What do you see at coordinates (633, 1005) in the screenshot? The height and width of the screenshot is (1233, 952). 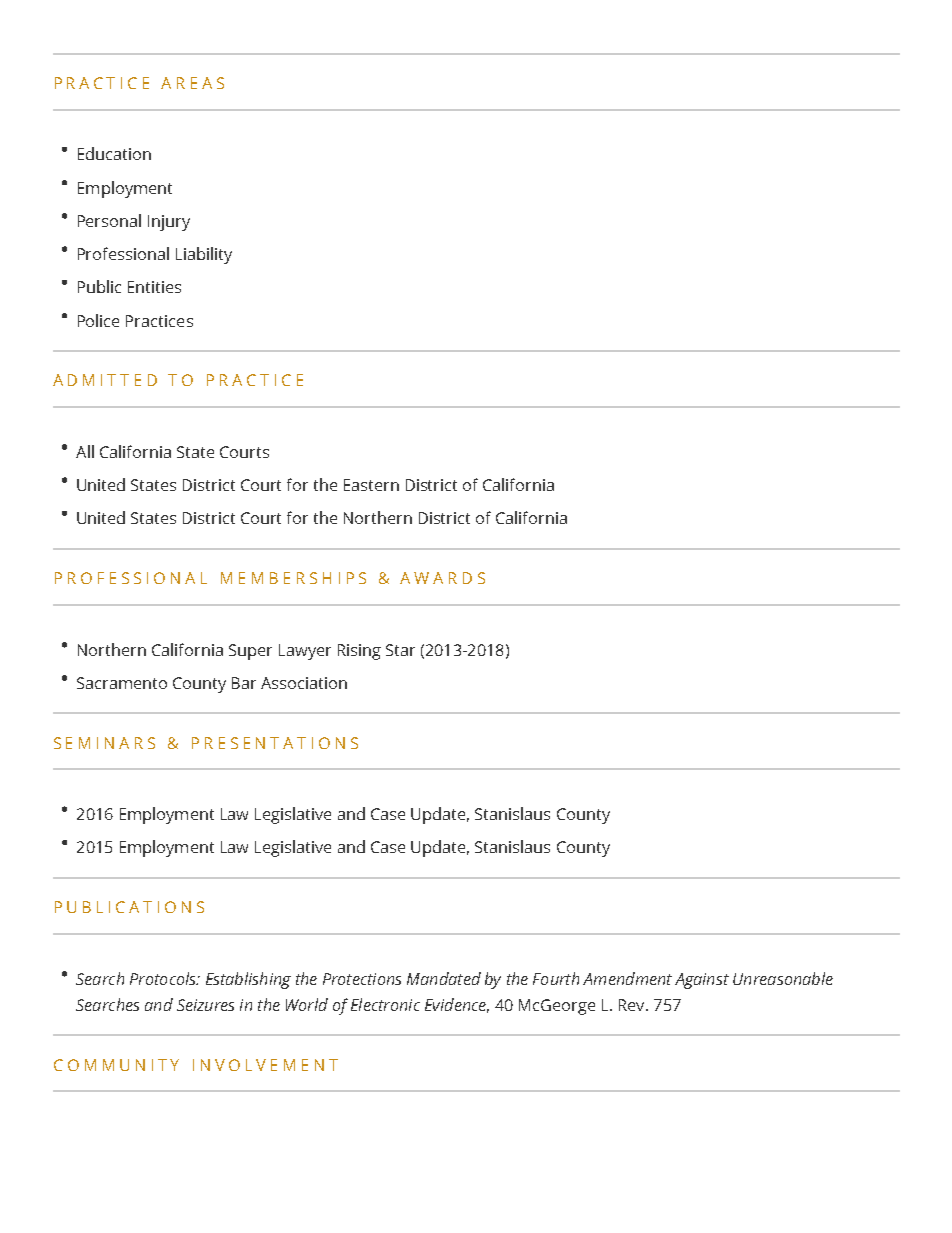 I see `Rev` at bounding box center [633, 1005].
